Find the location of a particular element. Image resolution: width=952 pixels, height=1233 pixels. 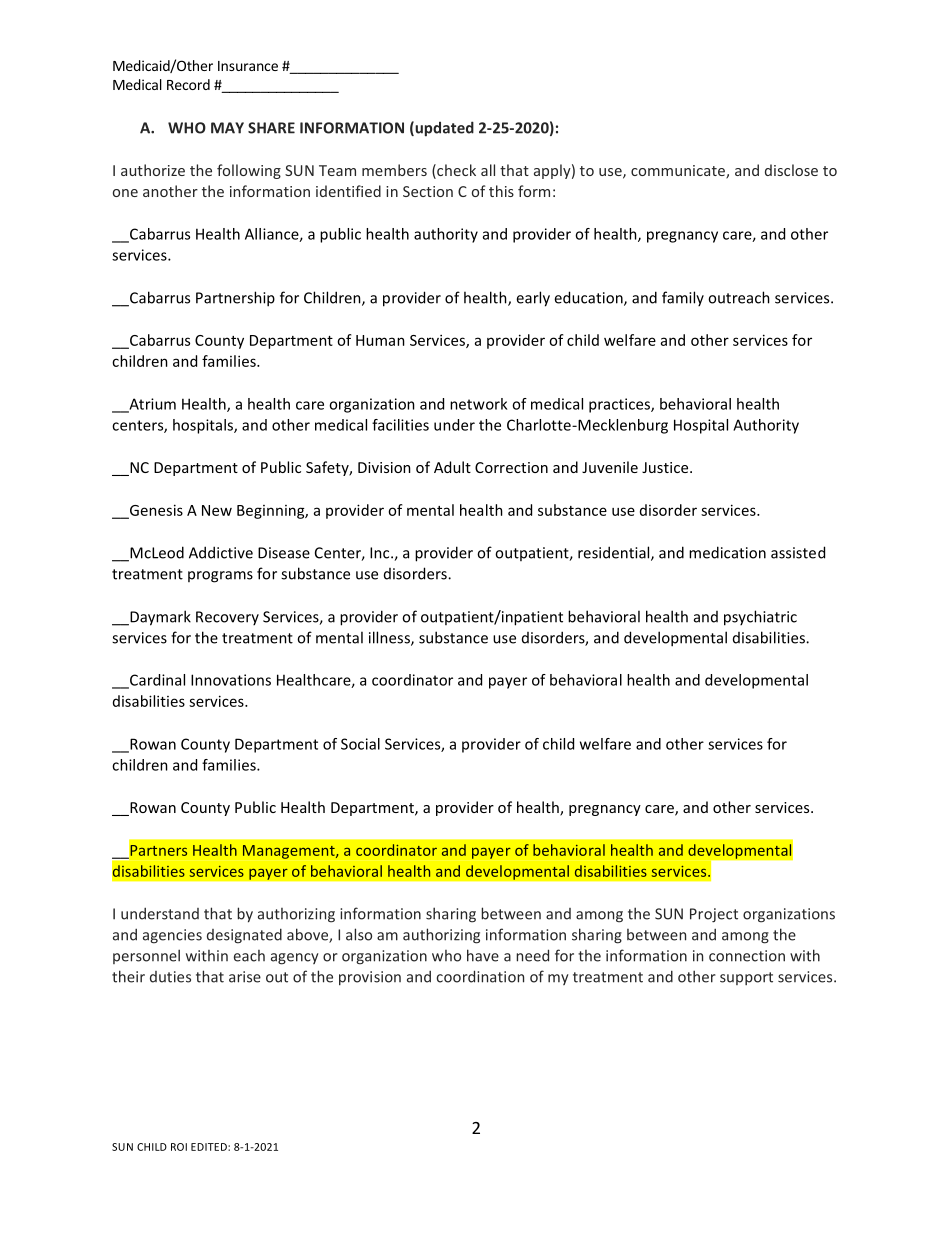

support is located at coordinates (746, 978).
